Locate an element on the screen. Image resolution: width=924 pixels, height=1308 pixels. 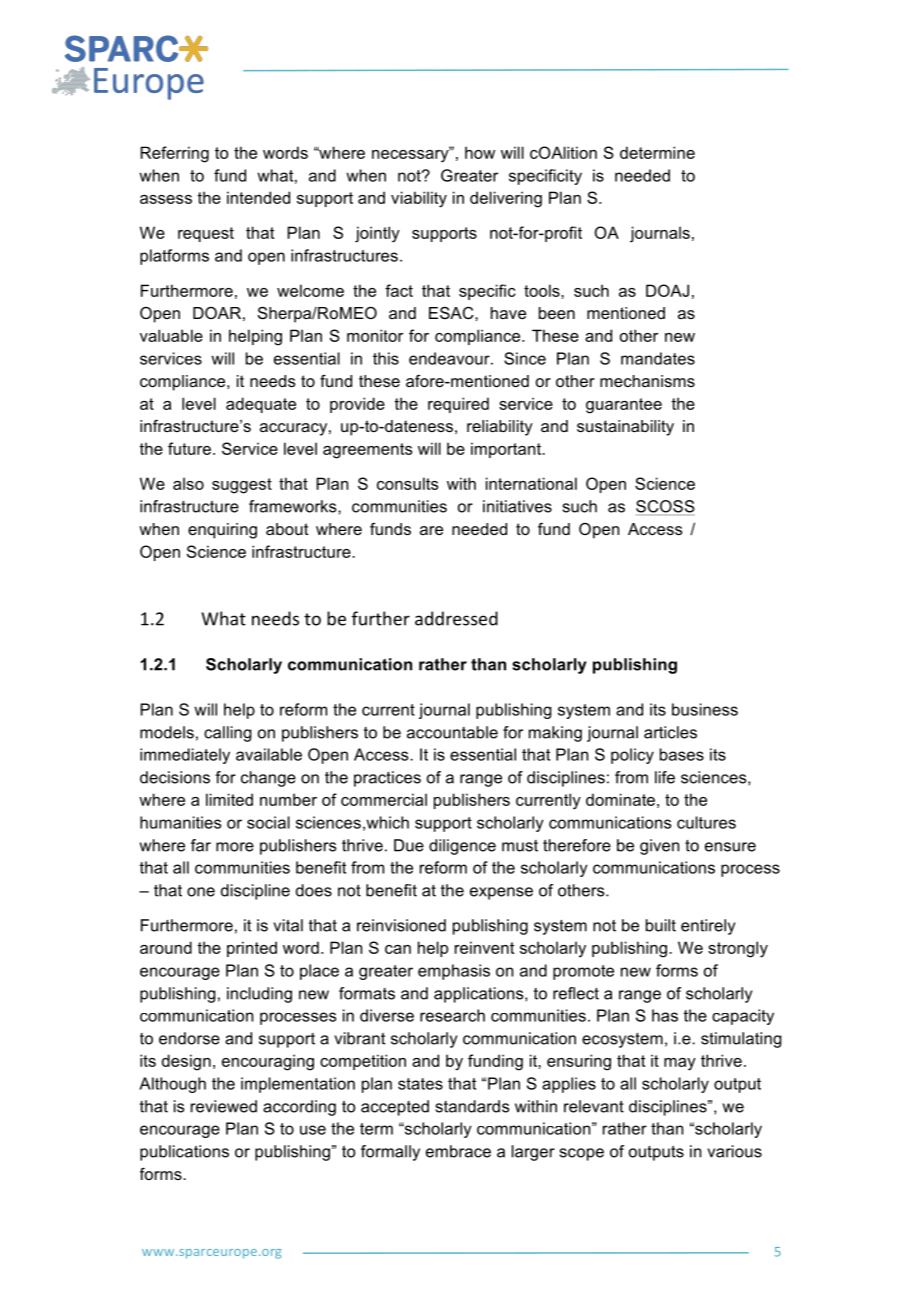
delivering is located at coordinates (506, 199).
